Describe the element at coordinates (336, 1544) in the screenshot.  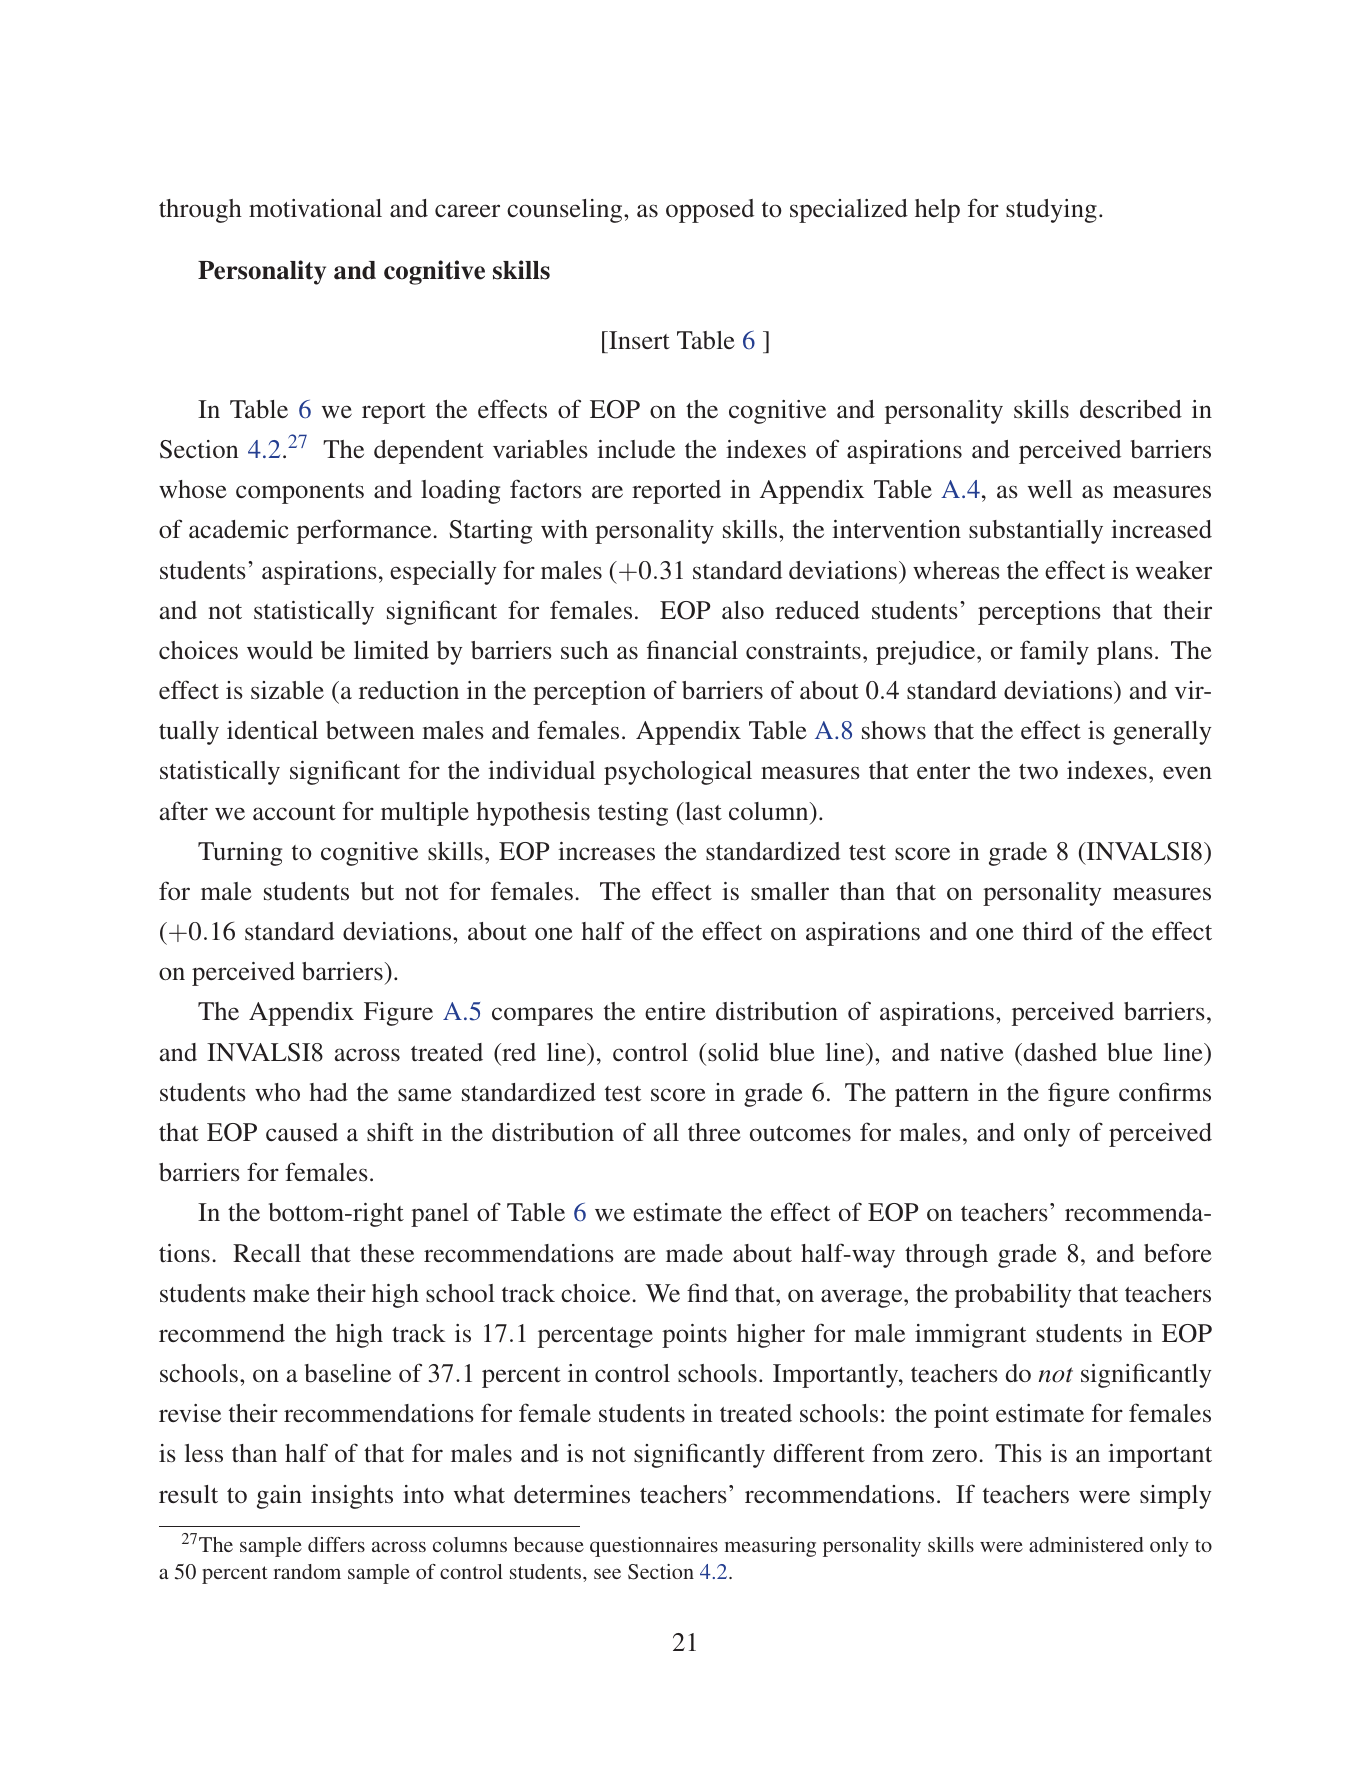
I see `differs` at that location.
